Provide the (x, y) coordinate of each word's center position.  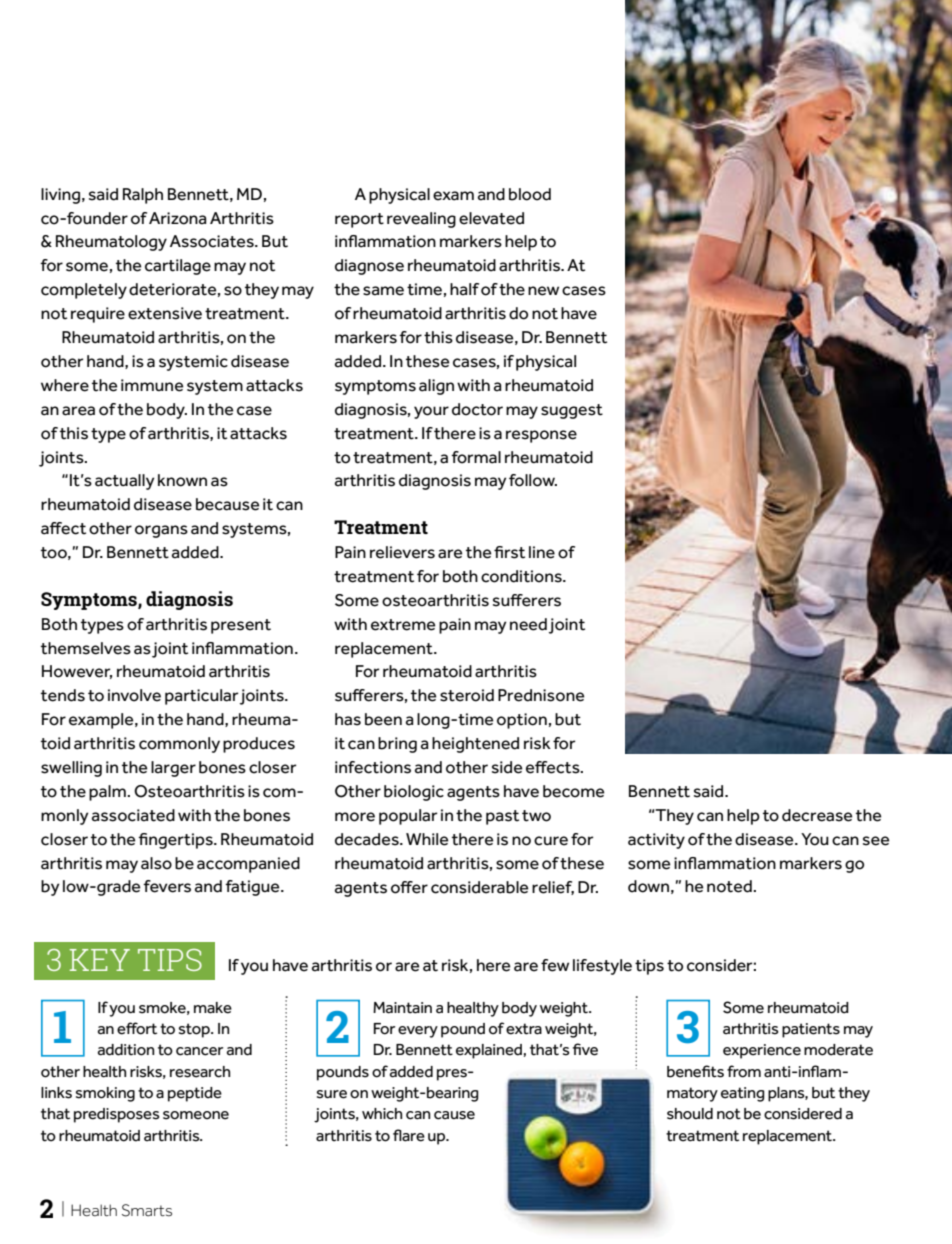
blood (530, 194)
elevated (491, 218)
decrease (817, 815)
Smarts (147, 1210)
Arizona (178, 218)
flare (409, 1135)
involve (134, 695)
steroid (467, 695)
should (690, 1114)
